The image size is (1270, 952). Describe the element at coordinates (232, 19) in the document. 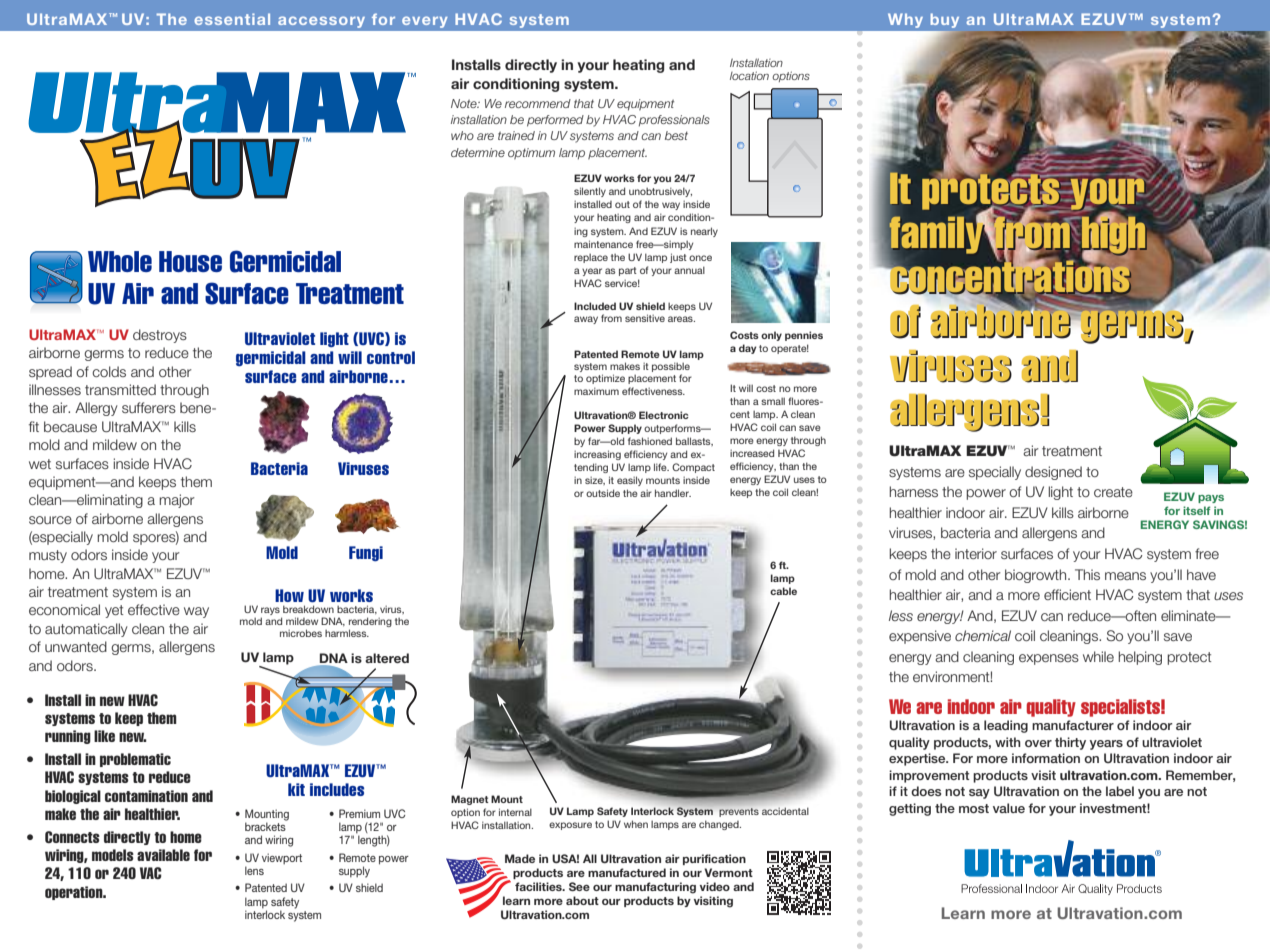

I see `essential` at that location.
